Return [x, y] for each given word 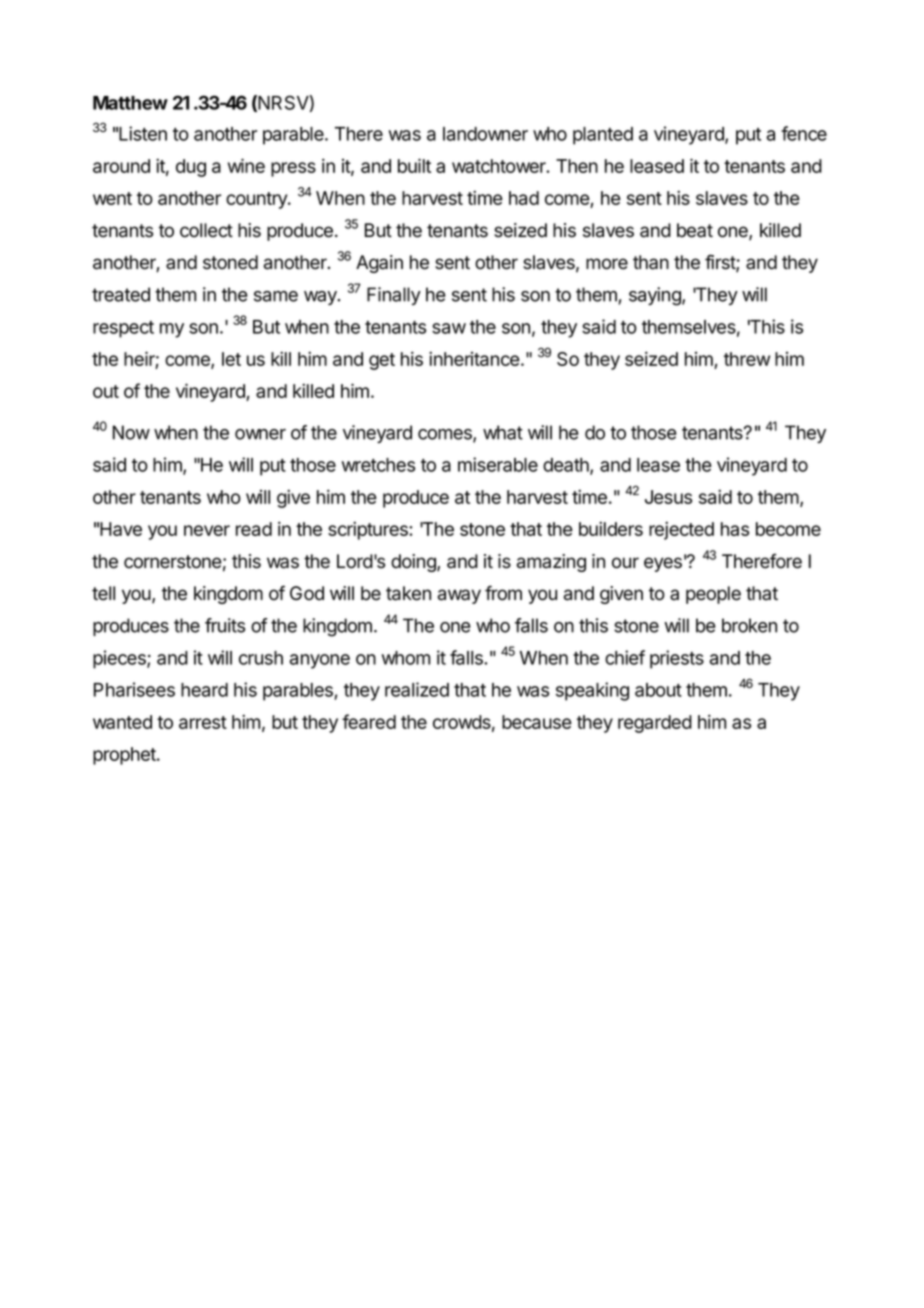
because [537, 722]
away [459, 596]
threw [747, 359]
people [713, 595]
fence [804, 133]
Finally [394, 296]
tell [103, 593]
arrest [203, 722]
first [721, 263]
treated [121, 294]
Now [131, 432]
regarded [655, 724]
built [414, 165]
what [503, 432]
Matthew [130, 103]
